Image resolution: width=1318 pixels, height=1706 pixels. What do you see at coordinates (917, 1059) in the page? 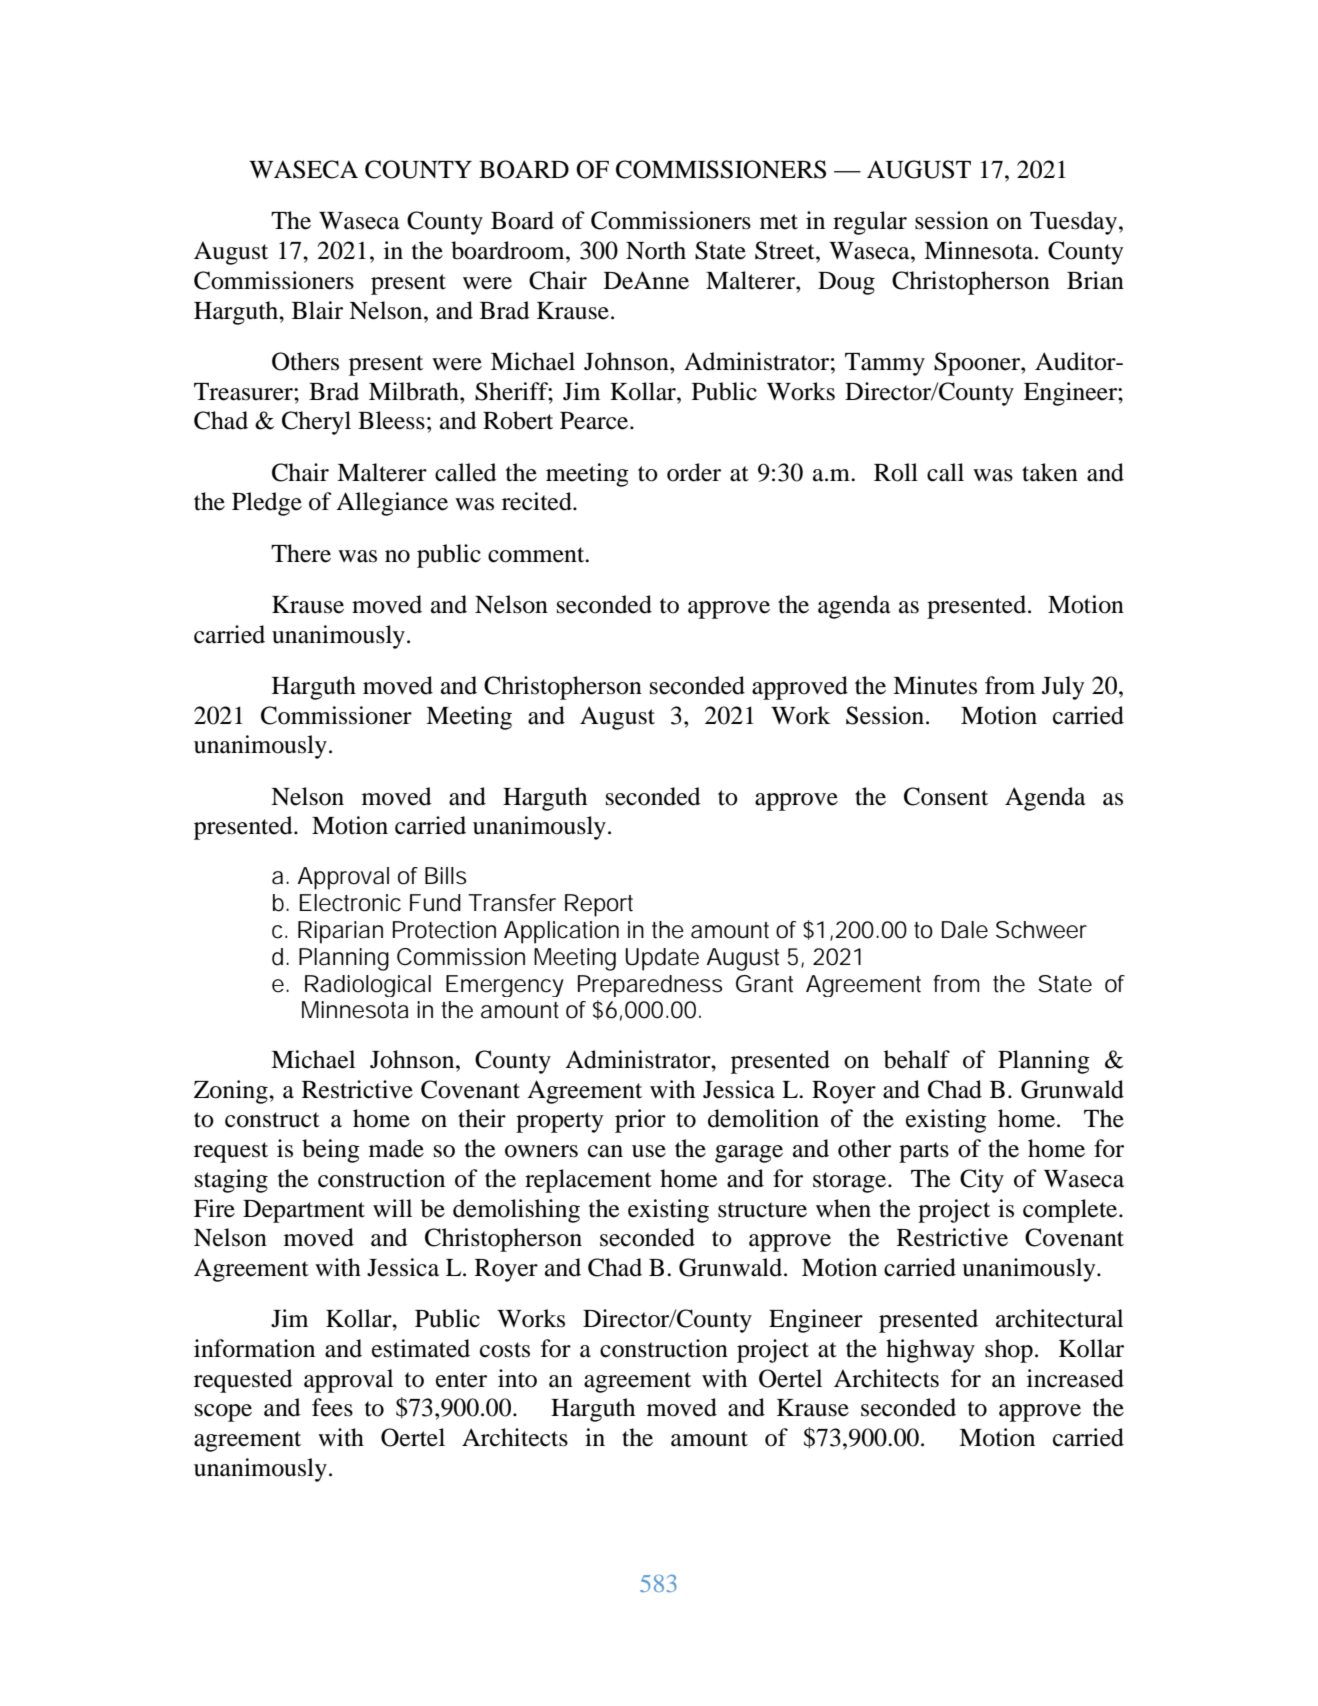
I see `behalf` at bounding box center [917, 1059].
